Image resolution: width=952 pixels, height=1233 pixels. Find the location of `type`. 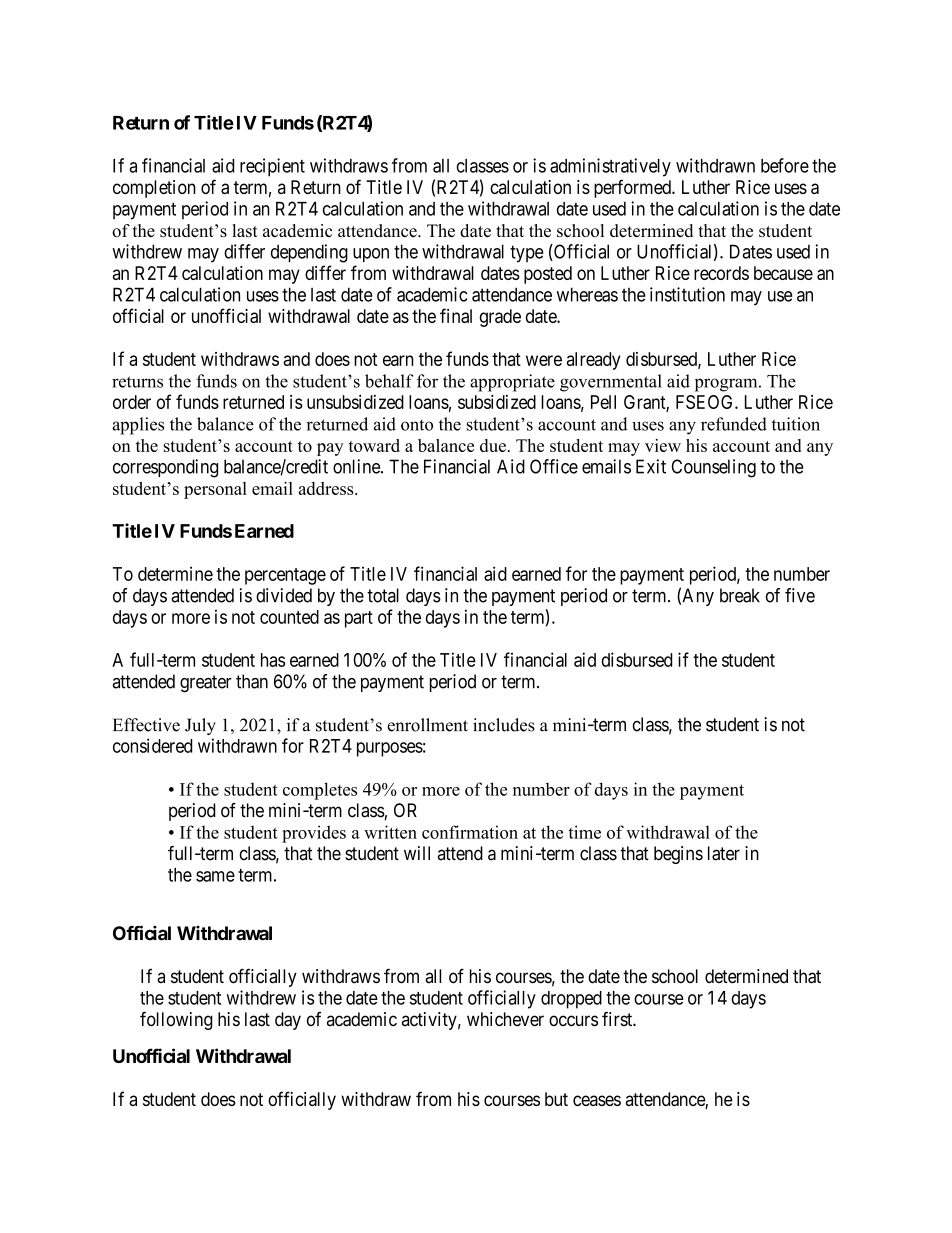

type is located at coordinates (527, 254).
